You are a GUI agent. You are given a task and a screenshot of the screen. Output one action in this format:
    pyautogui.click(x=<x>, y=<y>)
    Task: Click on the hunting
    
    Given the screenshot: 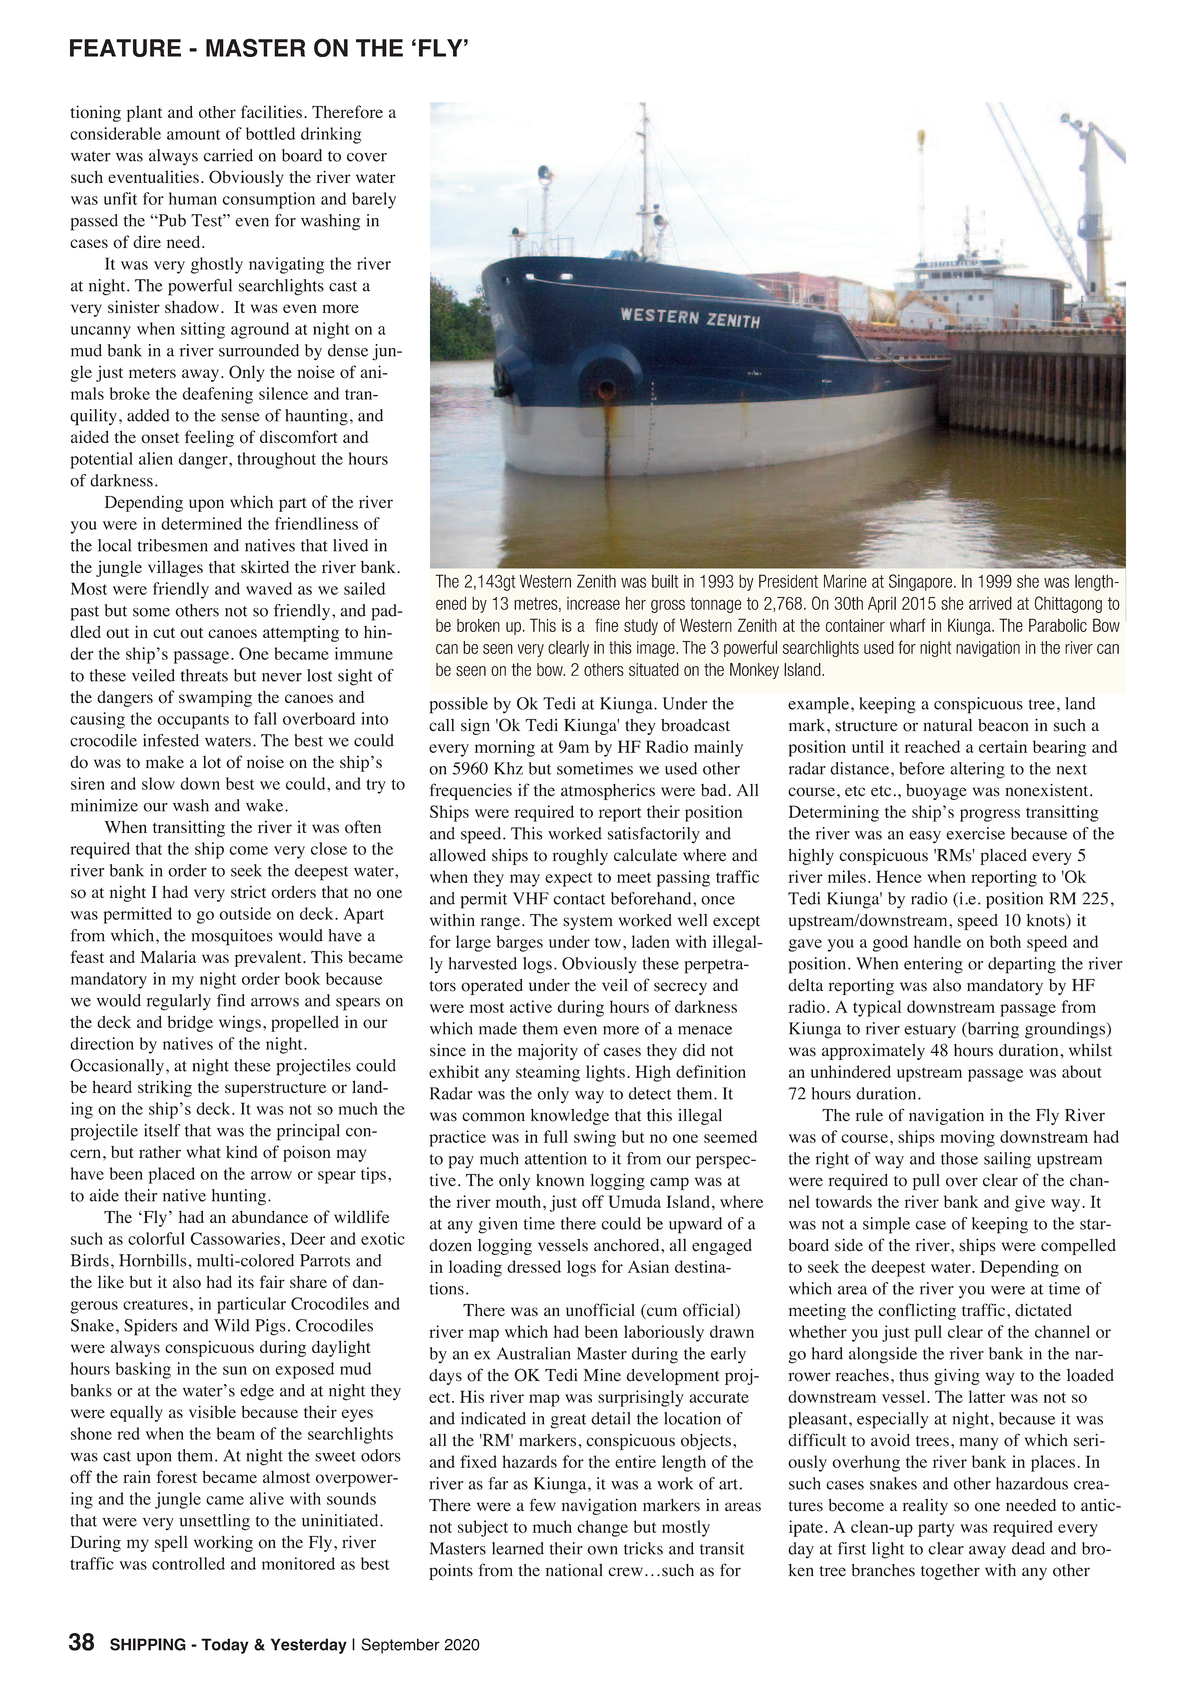 What is the action you would take?
    pyautogui.click(x=239, y=1197)
